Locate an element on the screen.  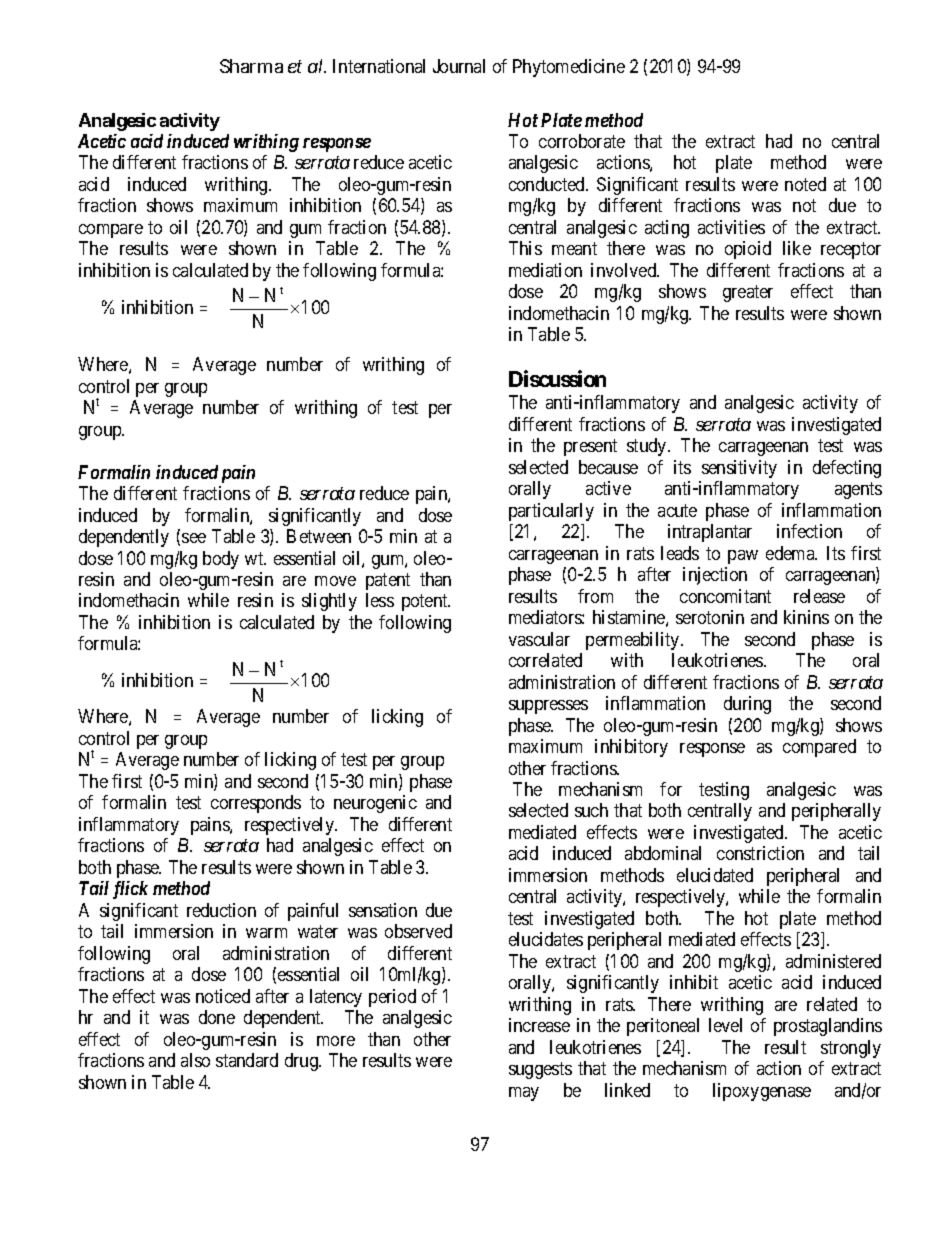
suggests is located at coordinates (540, 1071).
